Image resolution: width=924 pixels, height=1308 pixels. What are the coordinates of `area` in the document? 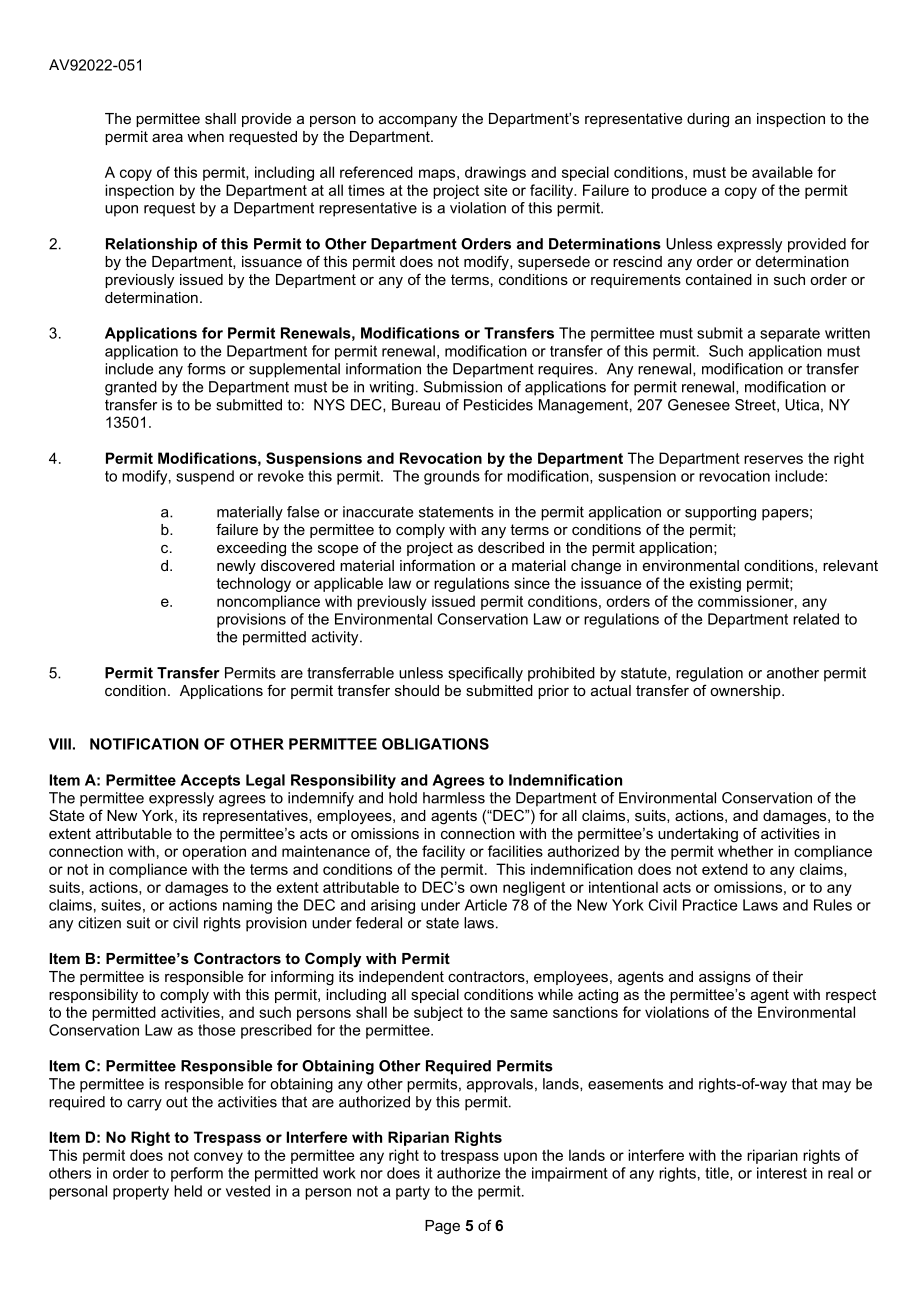 It's located at (167, 138).
